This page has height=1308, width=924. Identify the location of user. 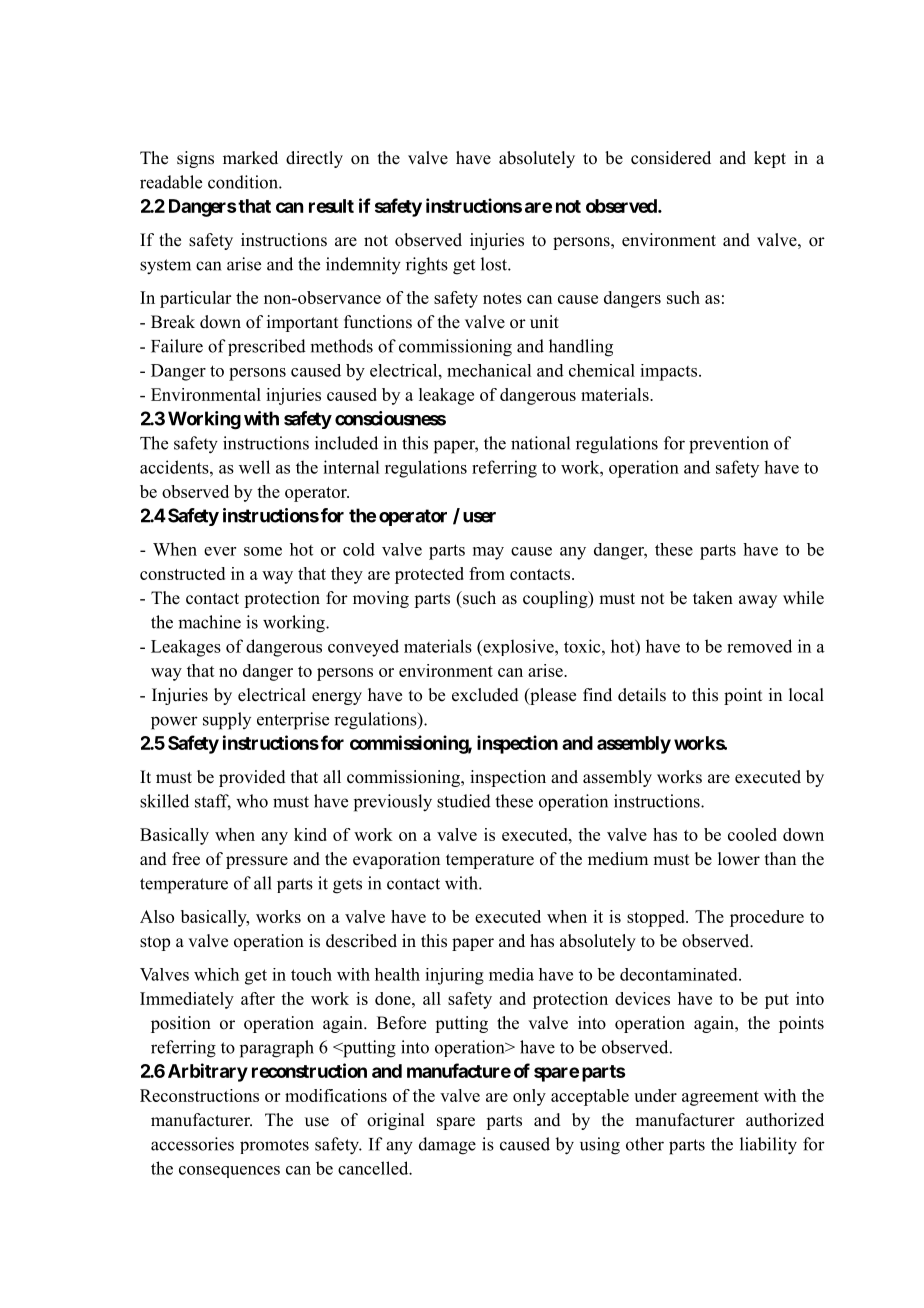
(479, 517).
